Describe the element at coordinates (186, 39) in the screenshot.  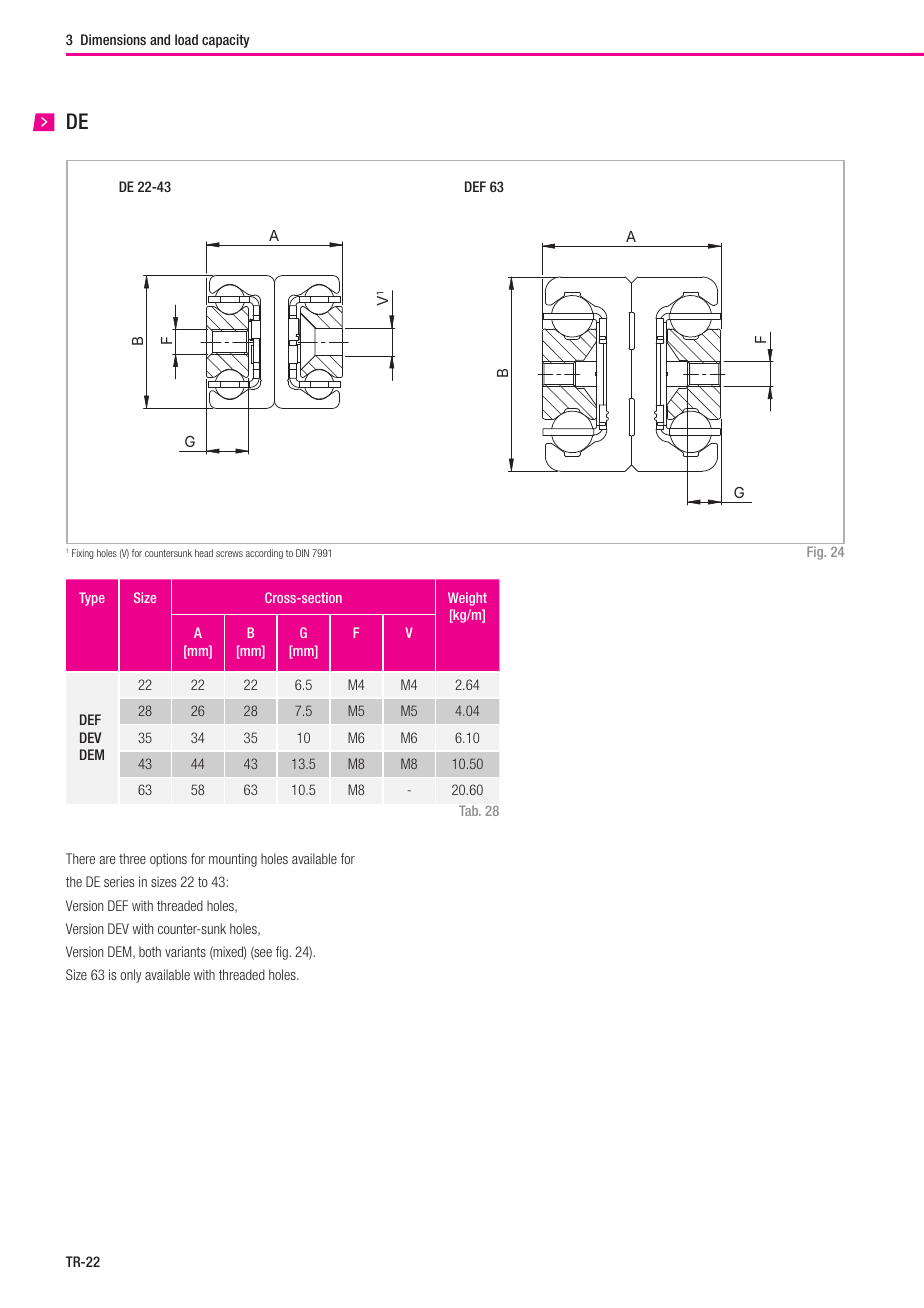
I see `load` at that location.
